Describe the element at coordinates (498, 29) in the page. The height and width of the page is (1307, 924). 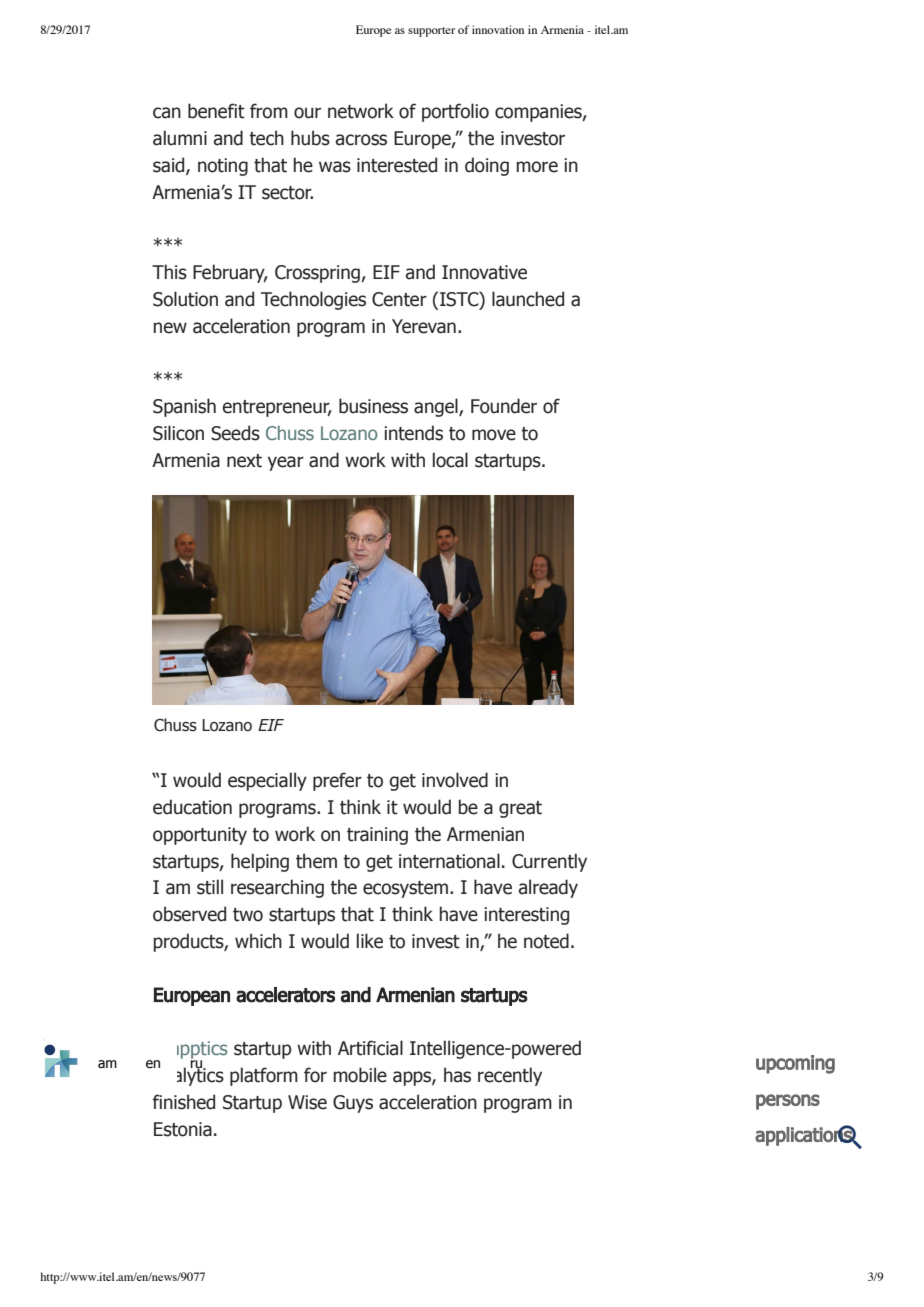
I see `innovation` at that location.
